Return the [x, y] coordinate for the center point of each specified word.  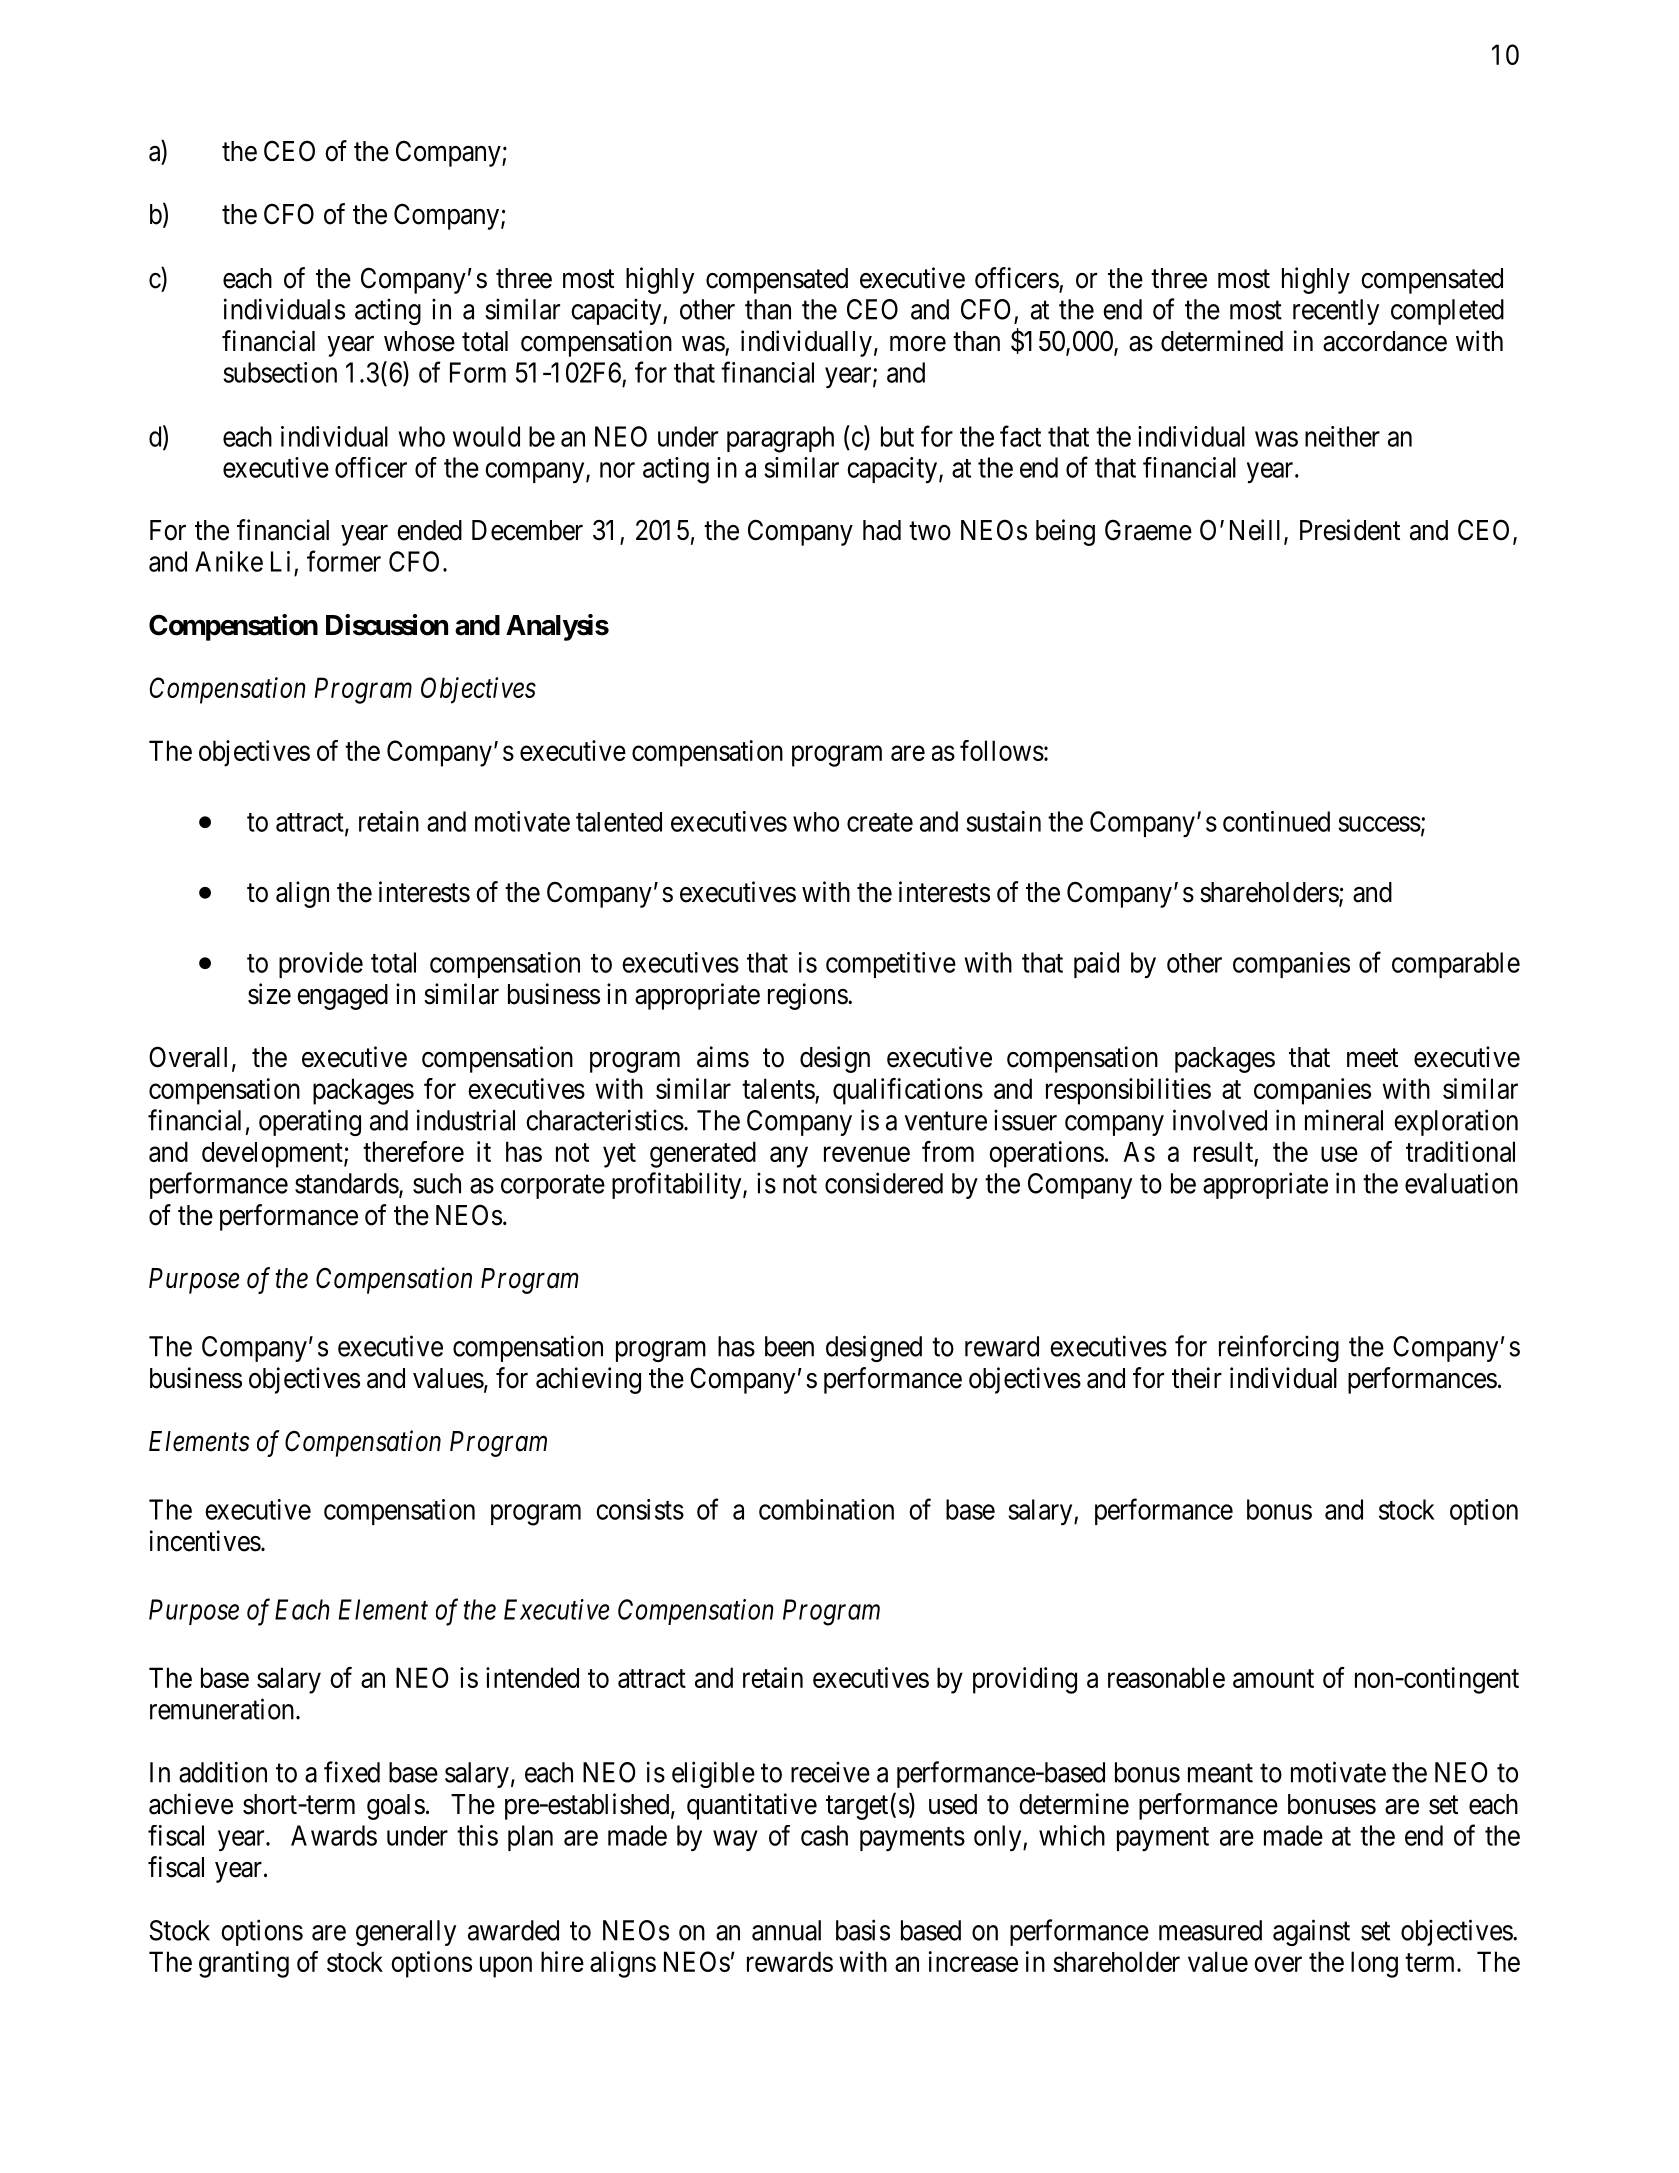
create [880, 822]
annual [786, 1930]
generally [406, 1933]
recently [1336, 312]
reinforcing [1279, 1348]
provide [321, 965]
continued [1276, 821]
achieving [588, 1380]
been [789, 1346]
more [918, 344]
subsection [280, 372]
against [1311, 1932]
